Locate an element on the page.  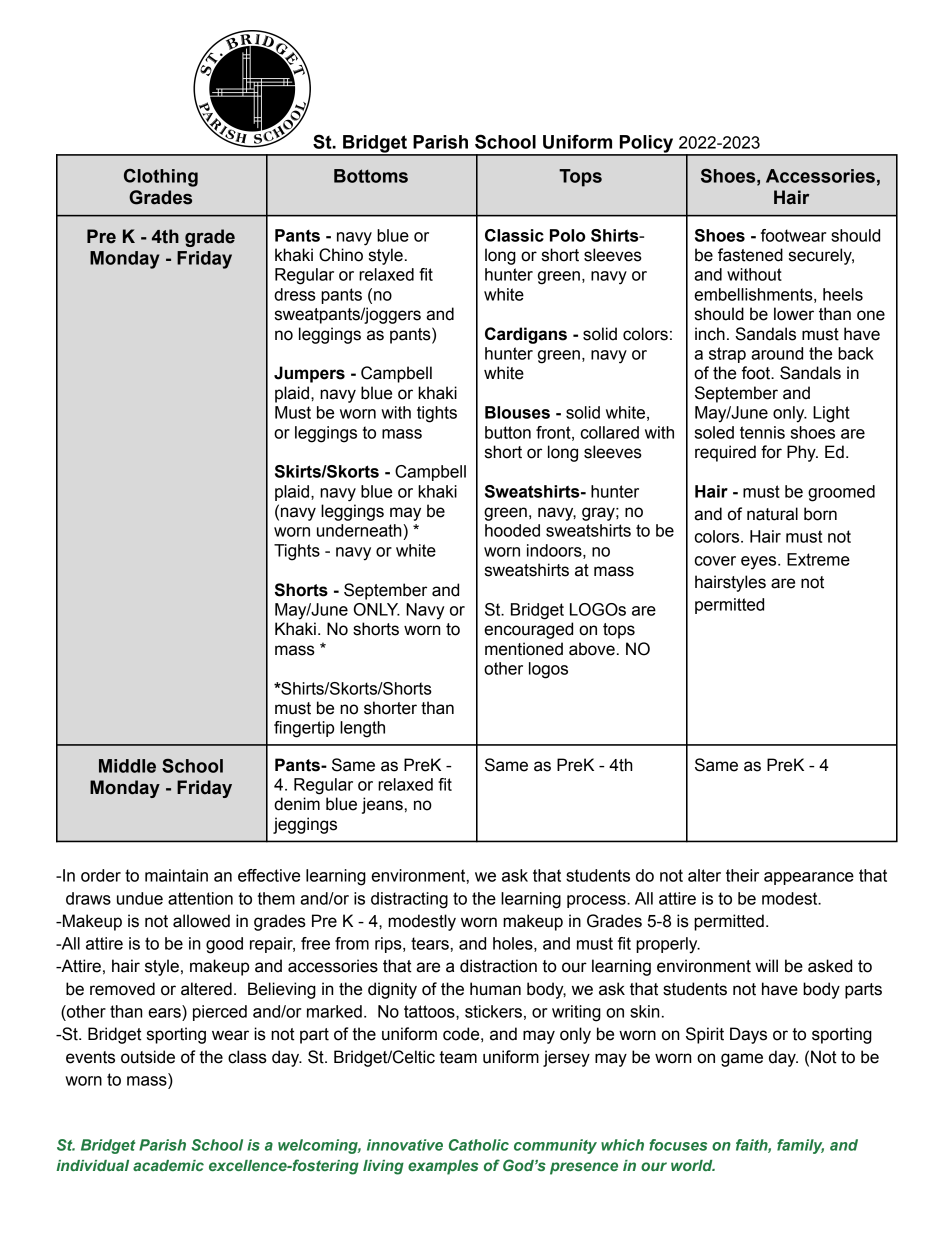
fastened is located at coordinates (750, 255).
